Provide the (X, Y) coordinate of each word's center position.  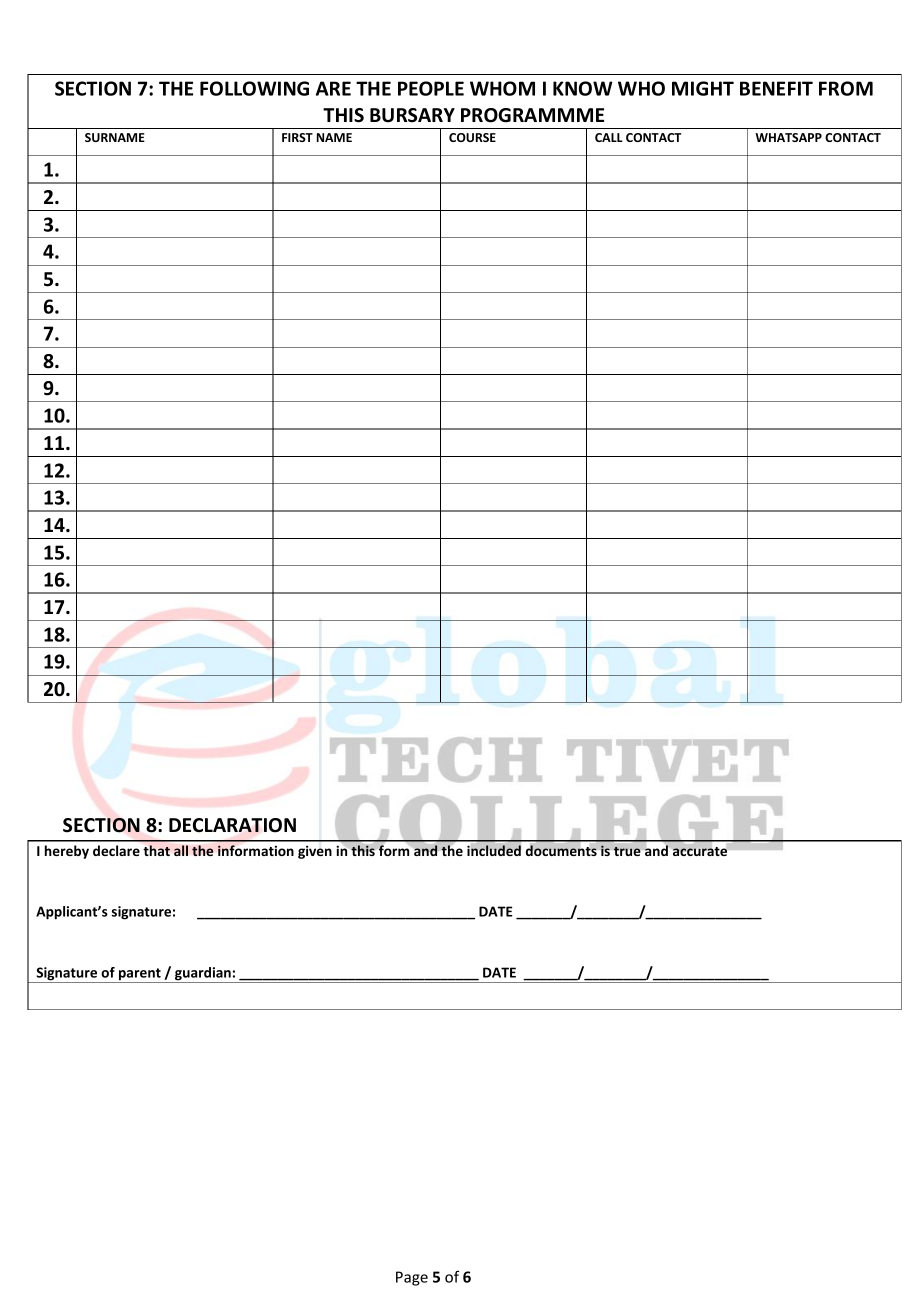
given (315, 852)
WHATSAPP (788, 137)
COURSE (472, 137)
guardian (203, 975)
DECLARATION (232, 825)
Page (412, 1278)
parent (139, 975)
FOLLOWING (254, 88)
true (627, 851)
